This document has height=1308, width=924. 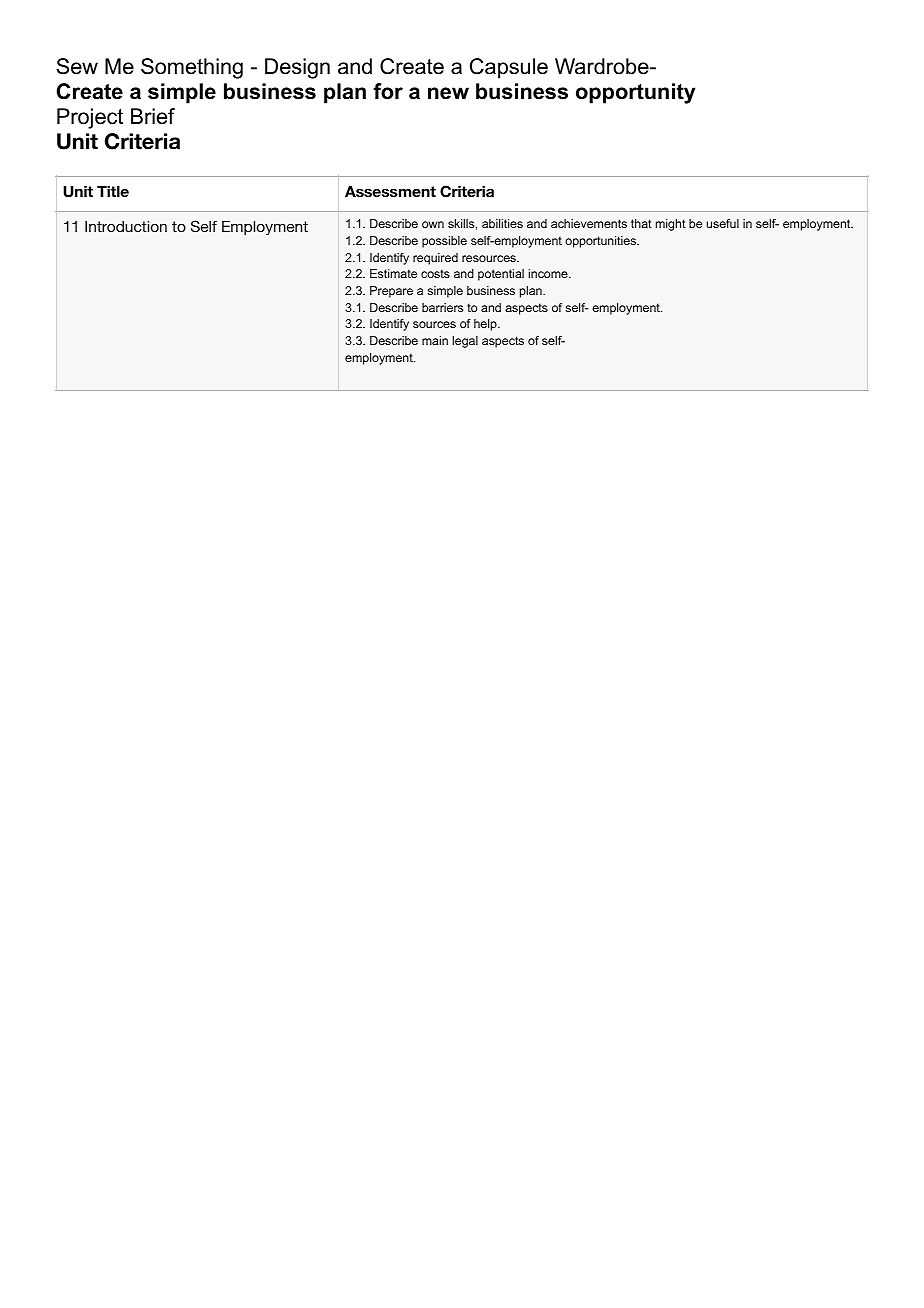 What do you see at coordinates (435, 340) in the document?
I see `main` at bounding box center [435, 340].
